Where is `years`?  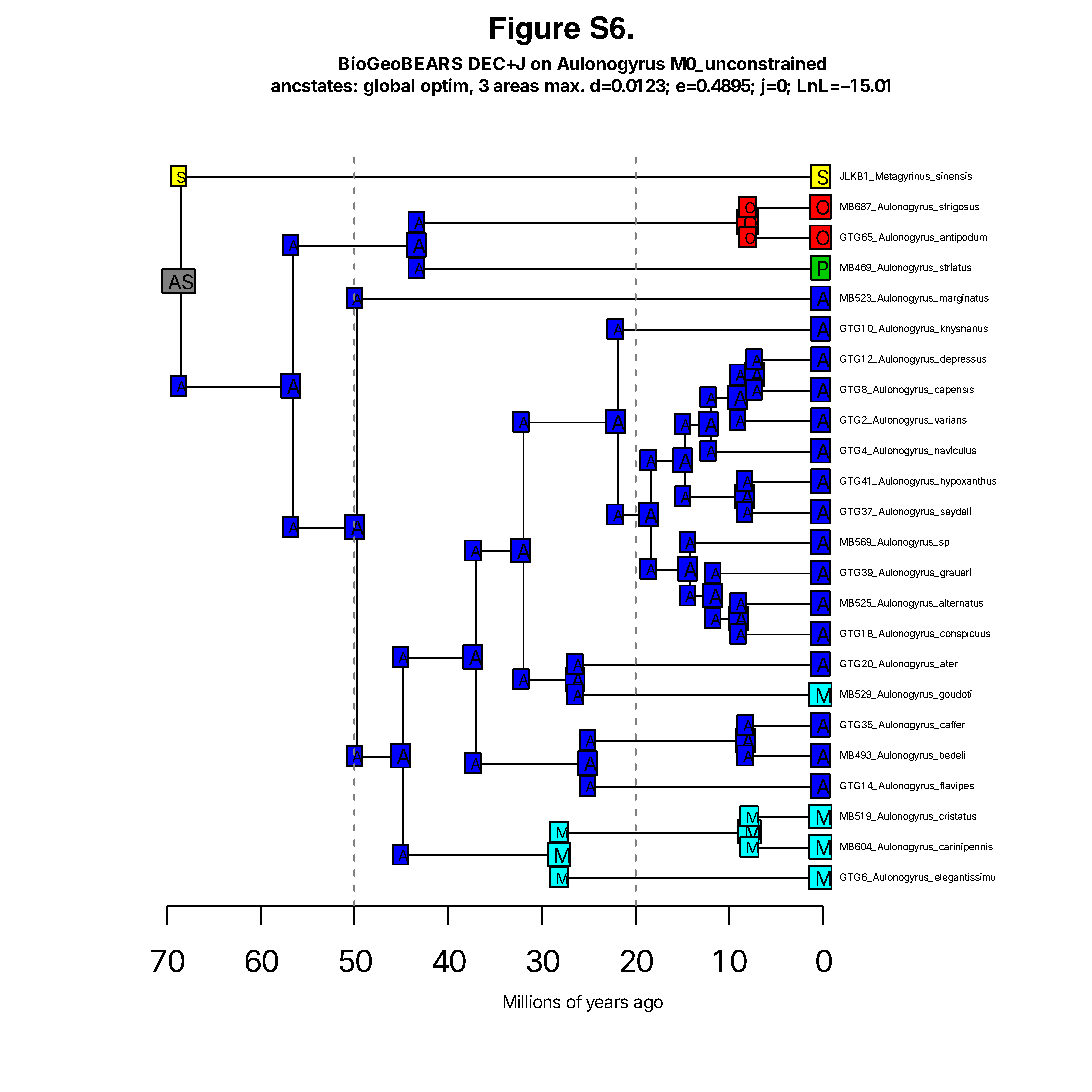 years is located at coordinates (607, 1005).
